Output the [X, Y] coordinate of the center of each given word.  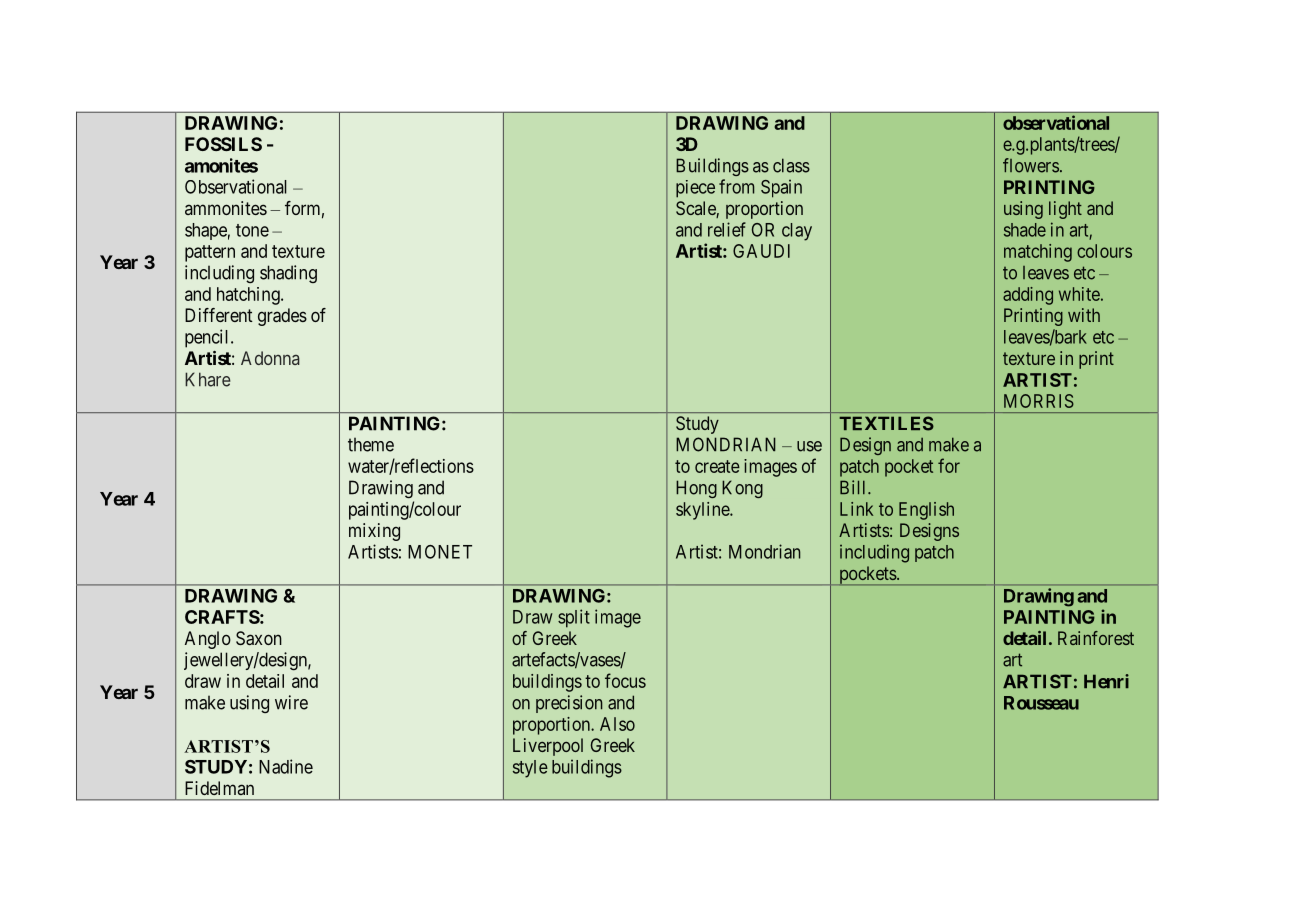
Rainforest [1096, 638]
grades [282, 317]
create [717, 466]
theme [371, 444]
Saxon [259, 638]
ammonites [226, 208]
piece [695, 189]
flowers [1031, 165]
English [926, 511]
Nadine [286, 766]
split [574, 618]
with [1084, 315]
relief [727, 229]
